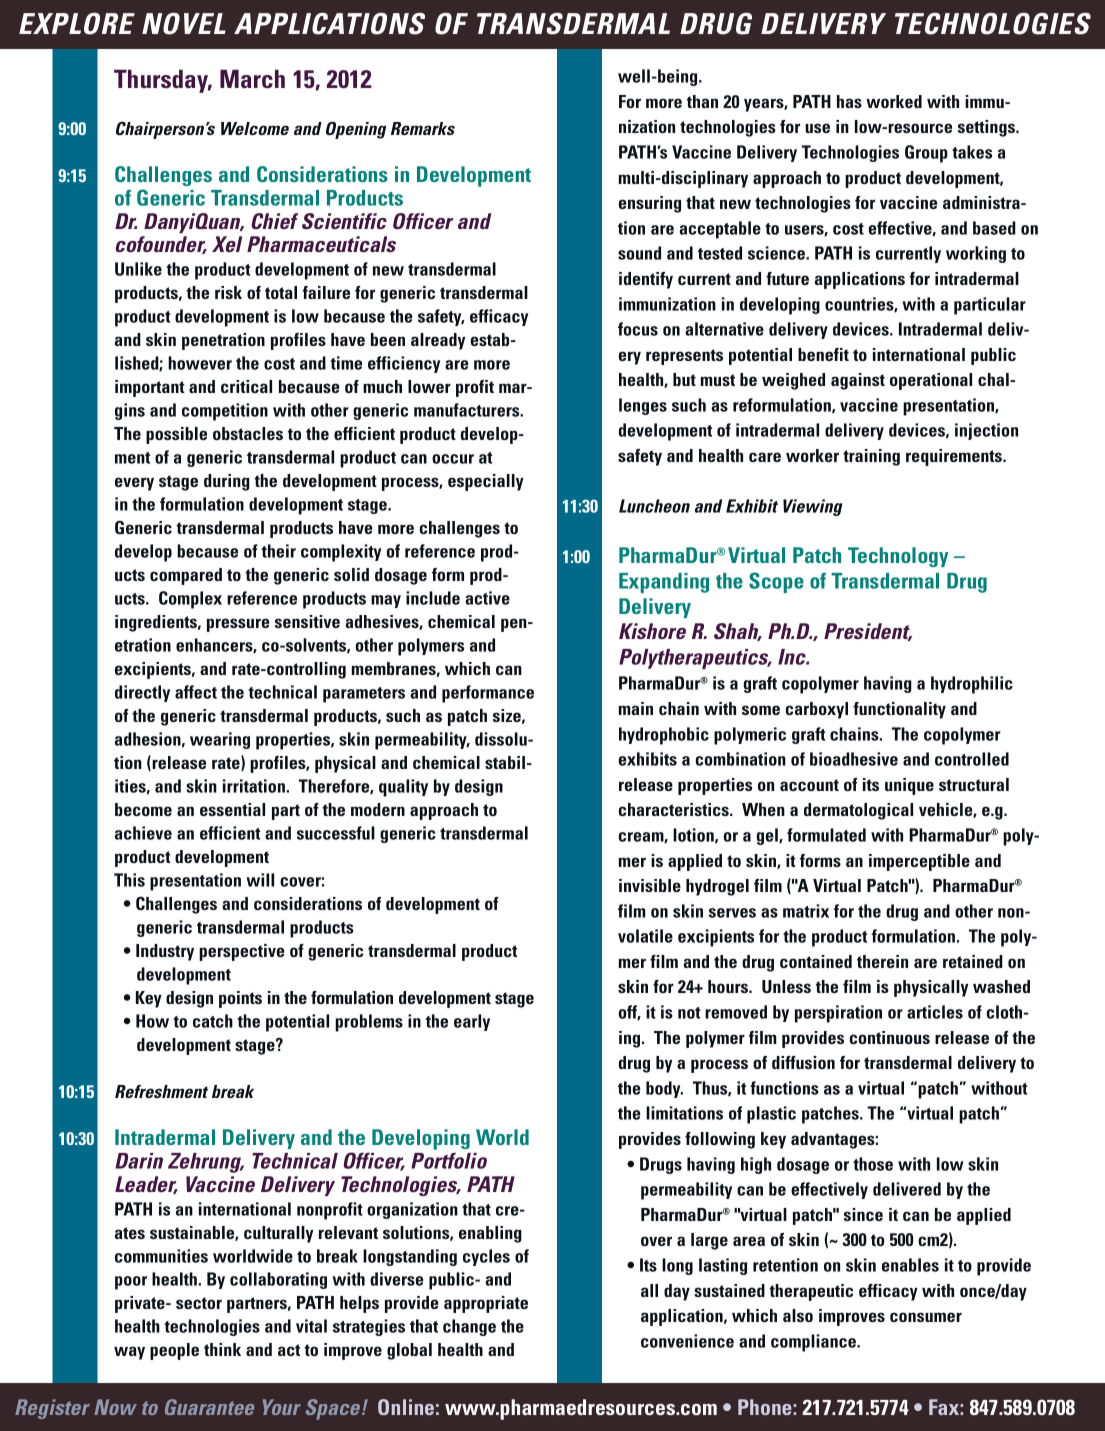 The image size is (1105, 1431). I want to click on directly, so click(142, 693).
